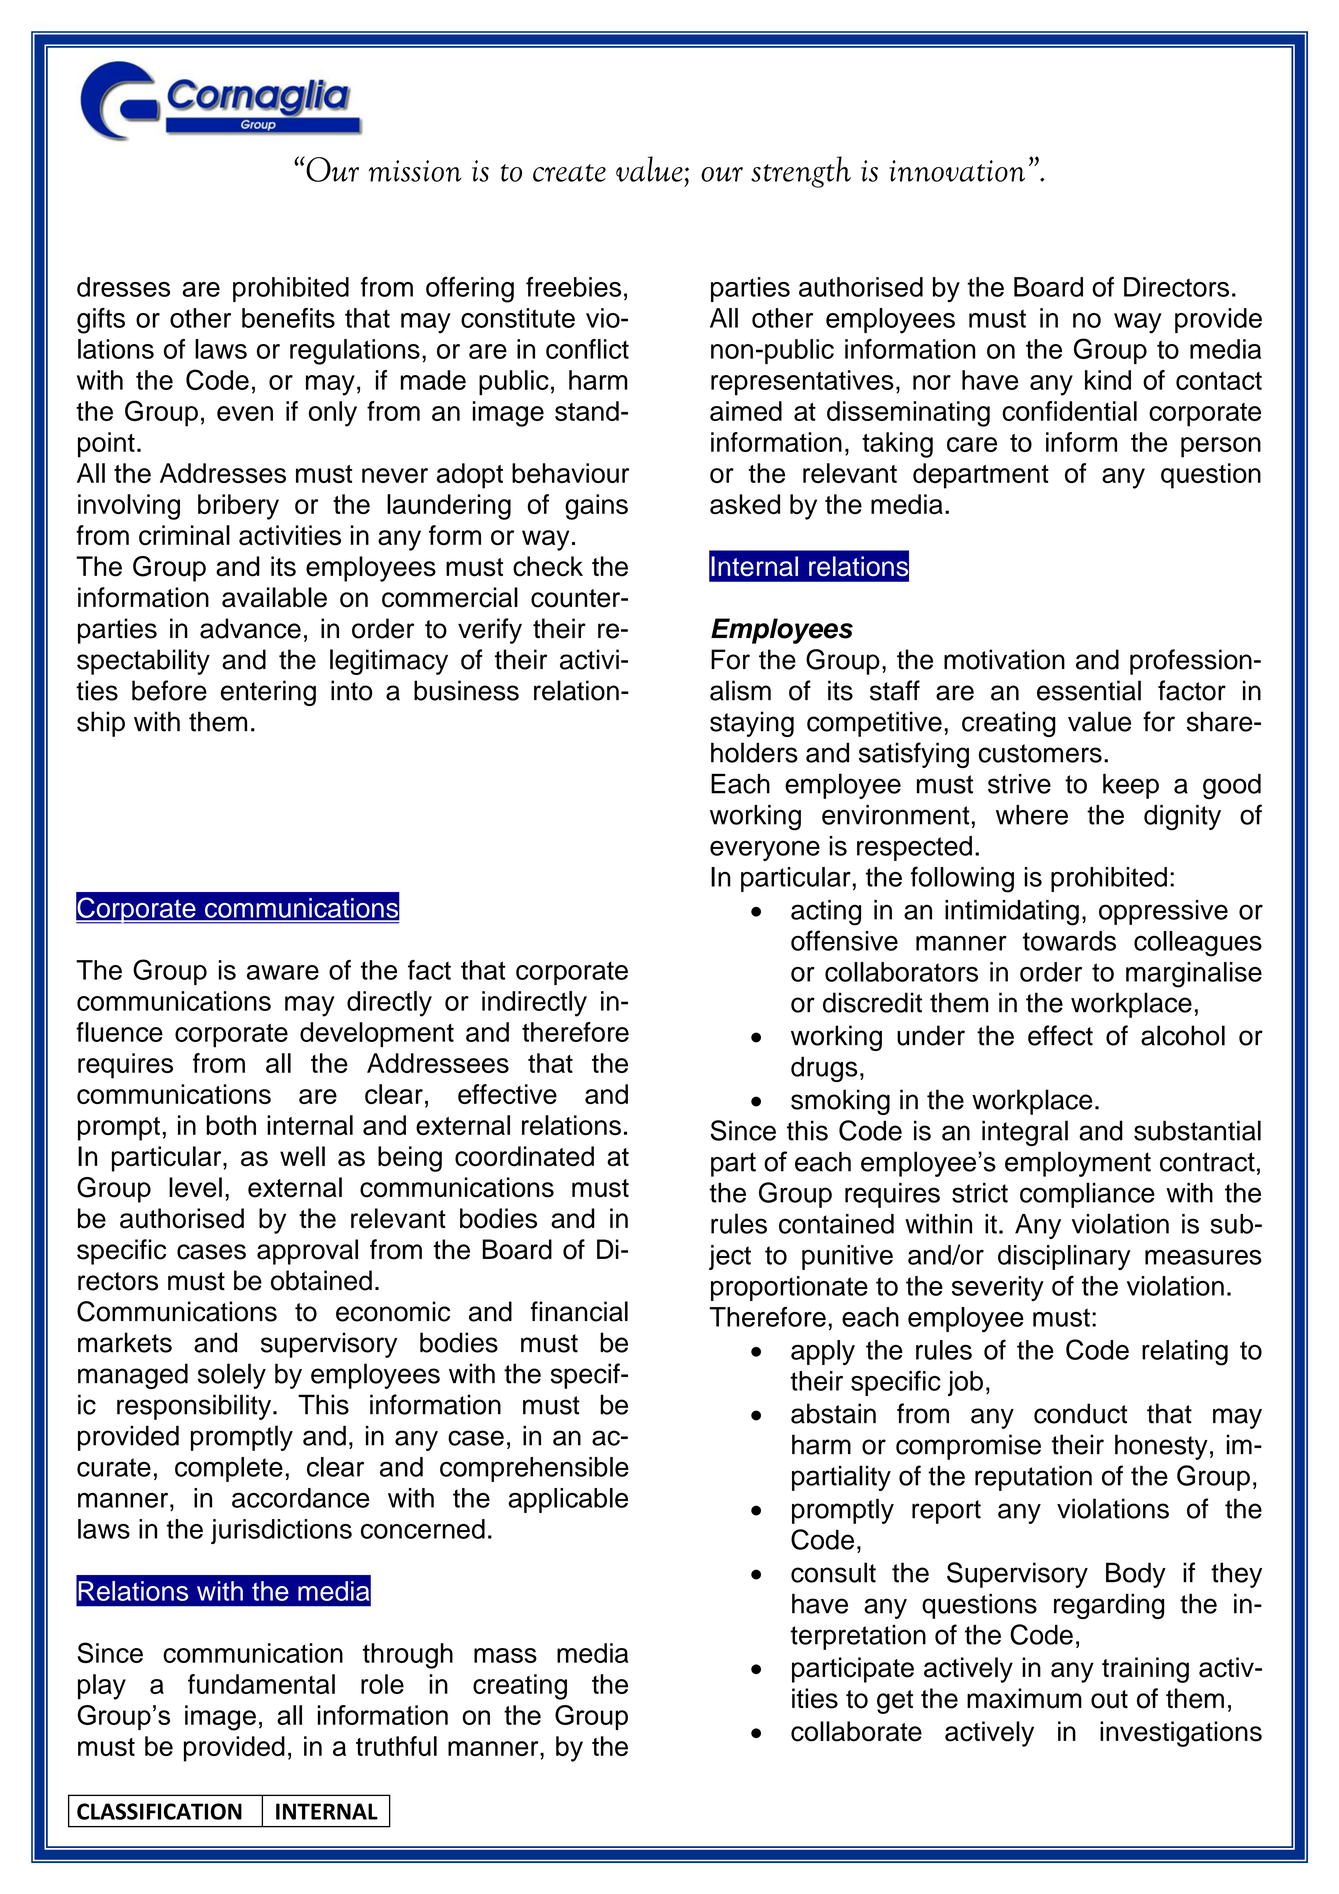 The width and height of the image is (1339, 1894). What do you see at coordinates (752, 724) in the image?
I see `staying` at bounding box center [752, 724].
